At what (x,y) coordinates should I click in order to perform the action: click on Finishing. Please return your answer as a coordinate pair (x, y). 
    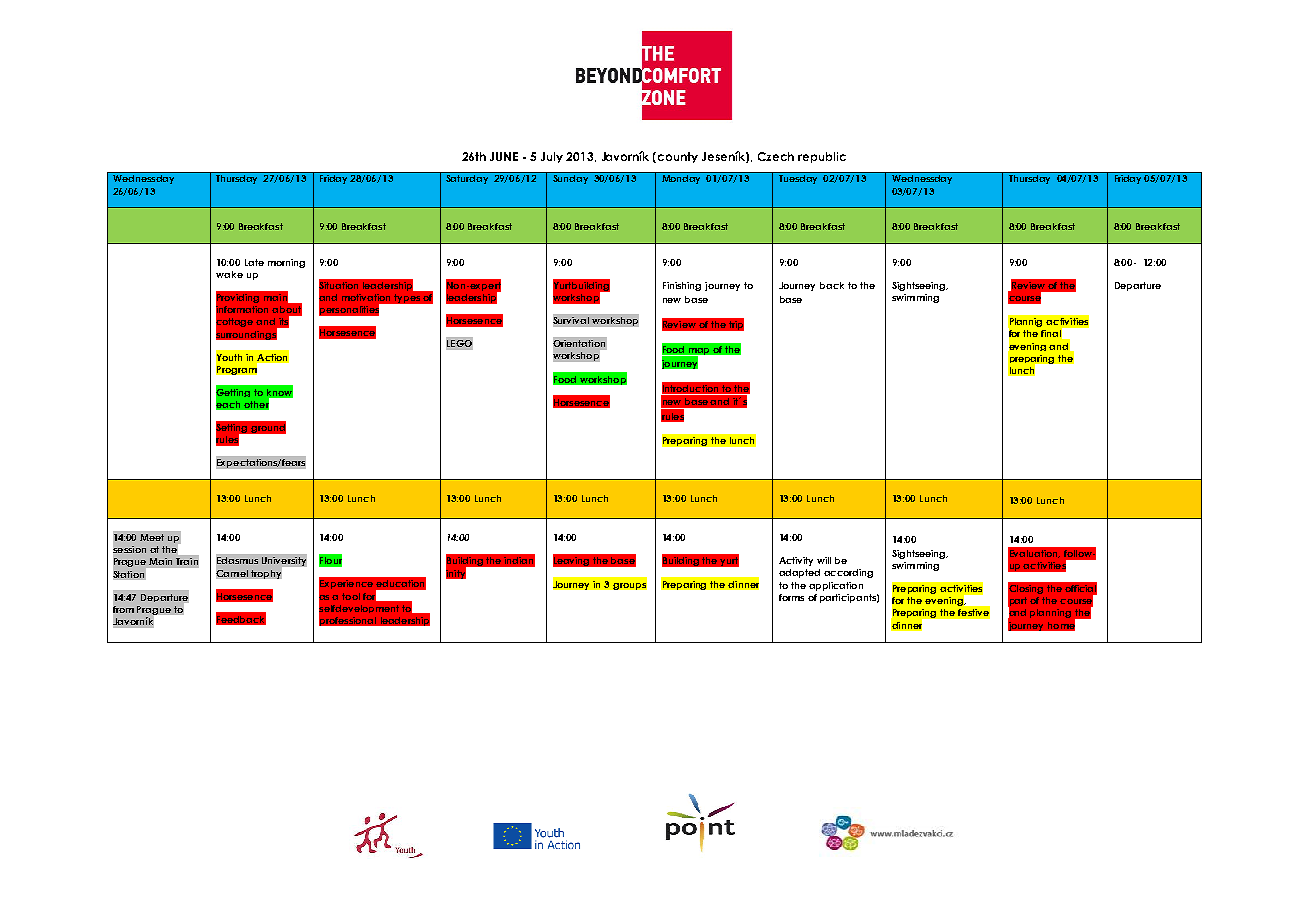
    Looking at the image, I should click on (682, 286).
